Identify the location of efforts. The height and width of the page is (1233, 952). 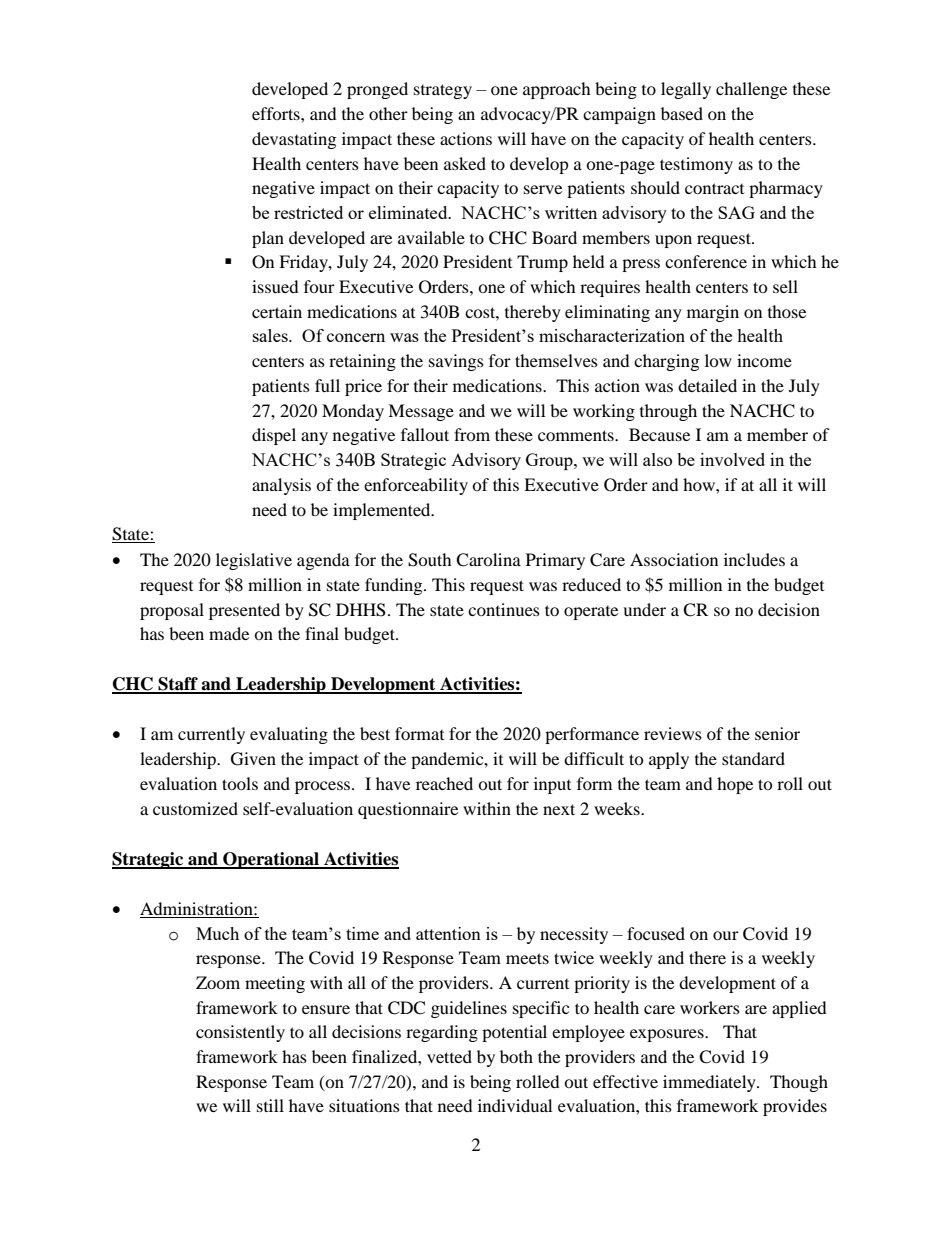
(277, 113).
